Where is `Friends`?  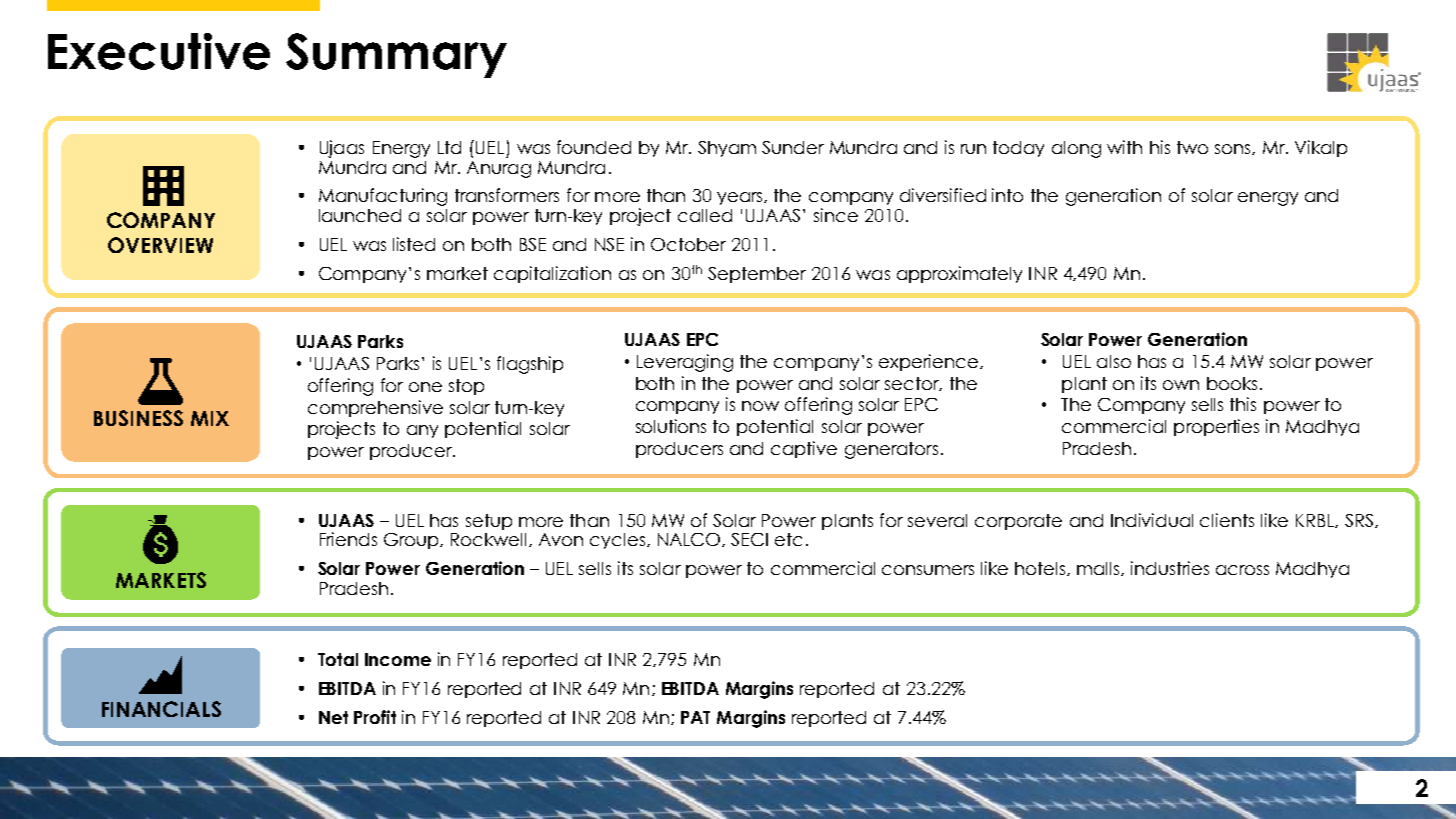 Friends is located at coordinates (348, 539).
